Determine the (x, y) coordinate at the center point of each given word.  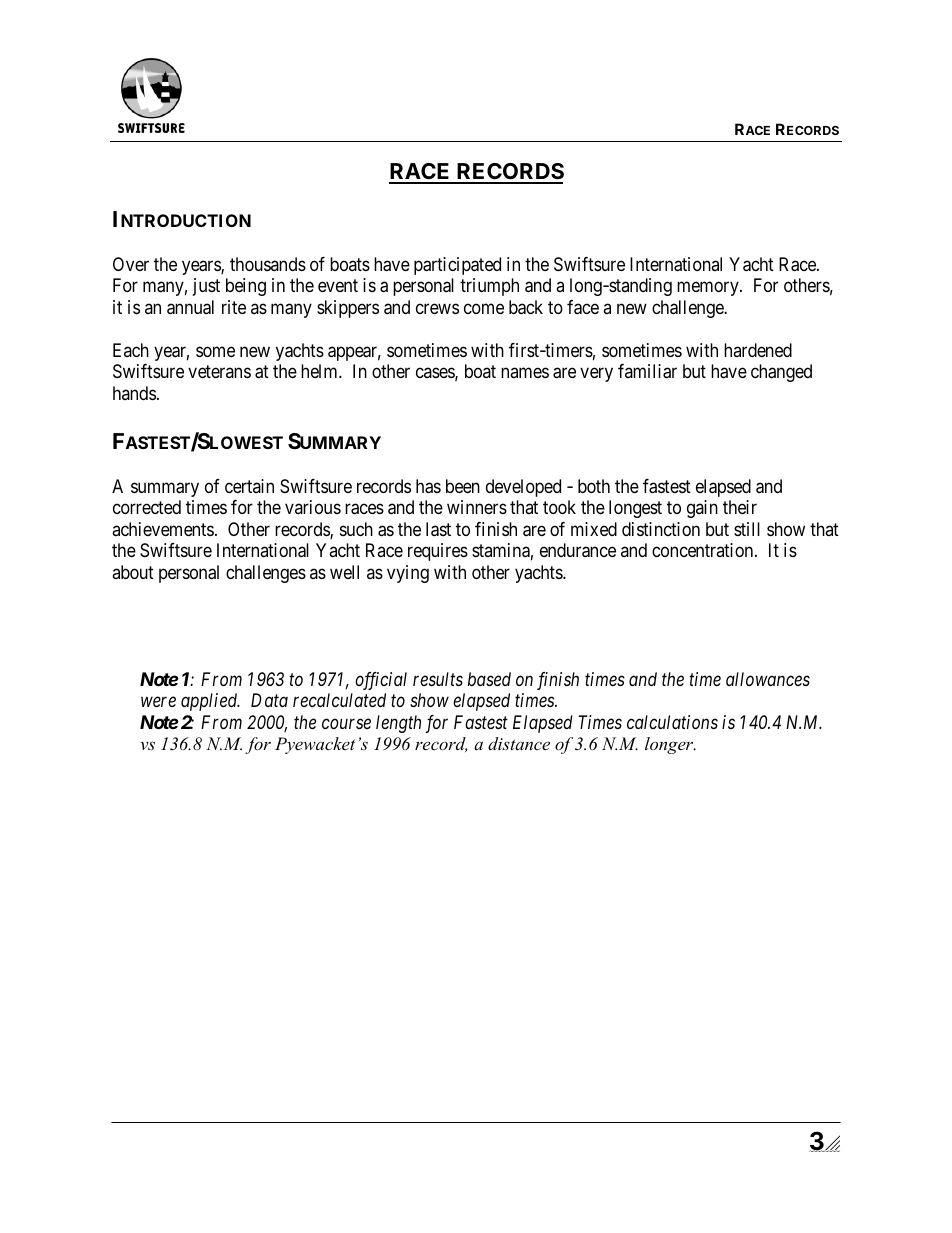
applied (210, 702)
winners (477, 507)
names (525, 372)
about (133, 572)
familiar (647, 371)
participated (457, 266)
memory (709, 289)
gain (702, 509)
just (206, 287)
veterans (219, 371)
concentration (704, 550)
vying (408, 574)
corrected (147, 507)
